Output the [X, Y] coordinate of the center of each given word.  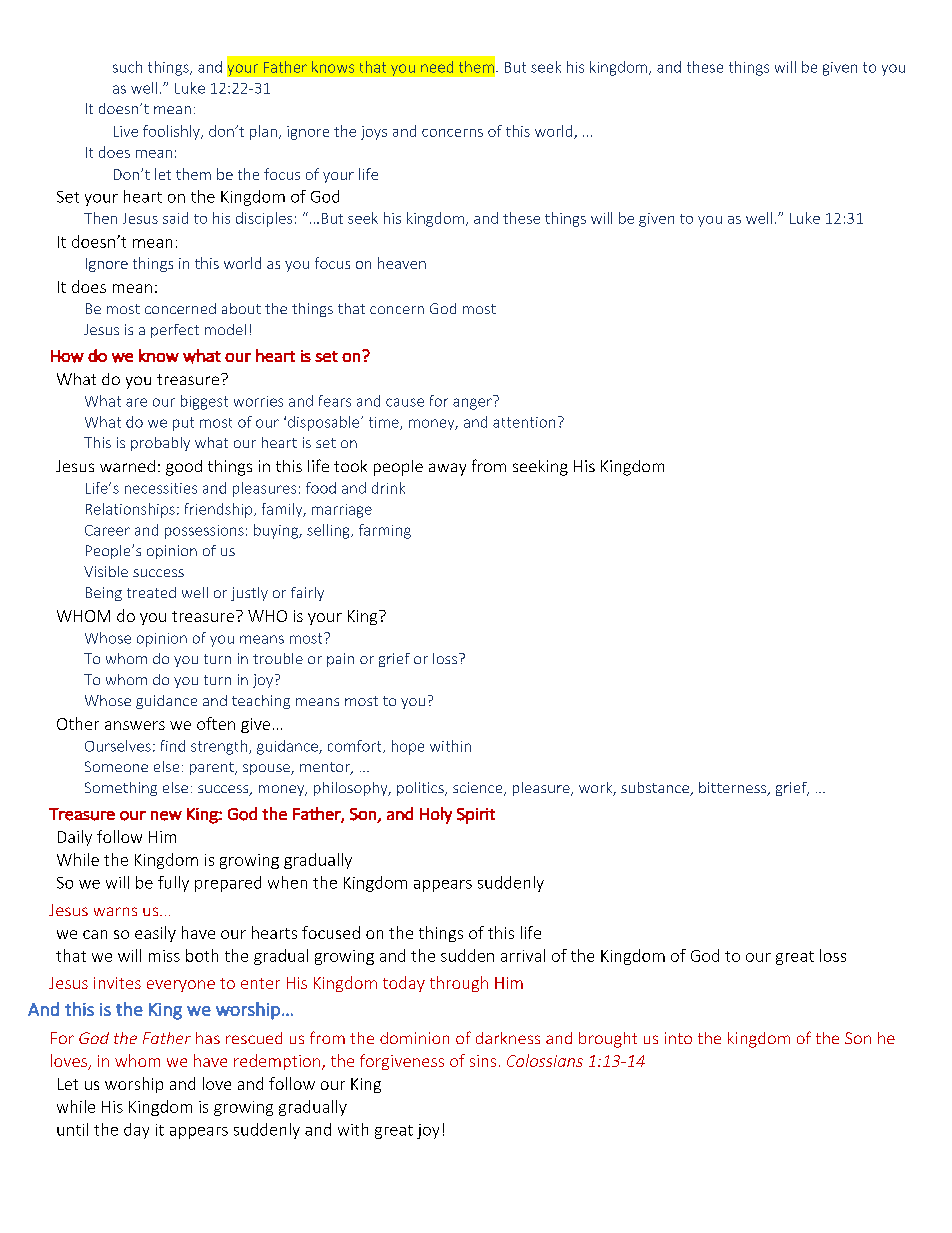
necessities [161, 488]
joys [374, 133]
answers [135, 725]
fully [173, 884]
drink [388, 488]
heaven [402, 263]
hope [408, 747]
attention [524, 422]
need [437, 67]
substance [656, 789]
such [127, 67]
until [72, 1129]
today [404, 984]
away [447, 469]
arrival [523, 955]
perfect [175, 331]
